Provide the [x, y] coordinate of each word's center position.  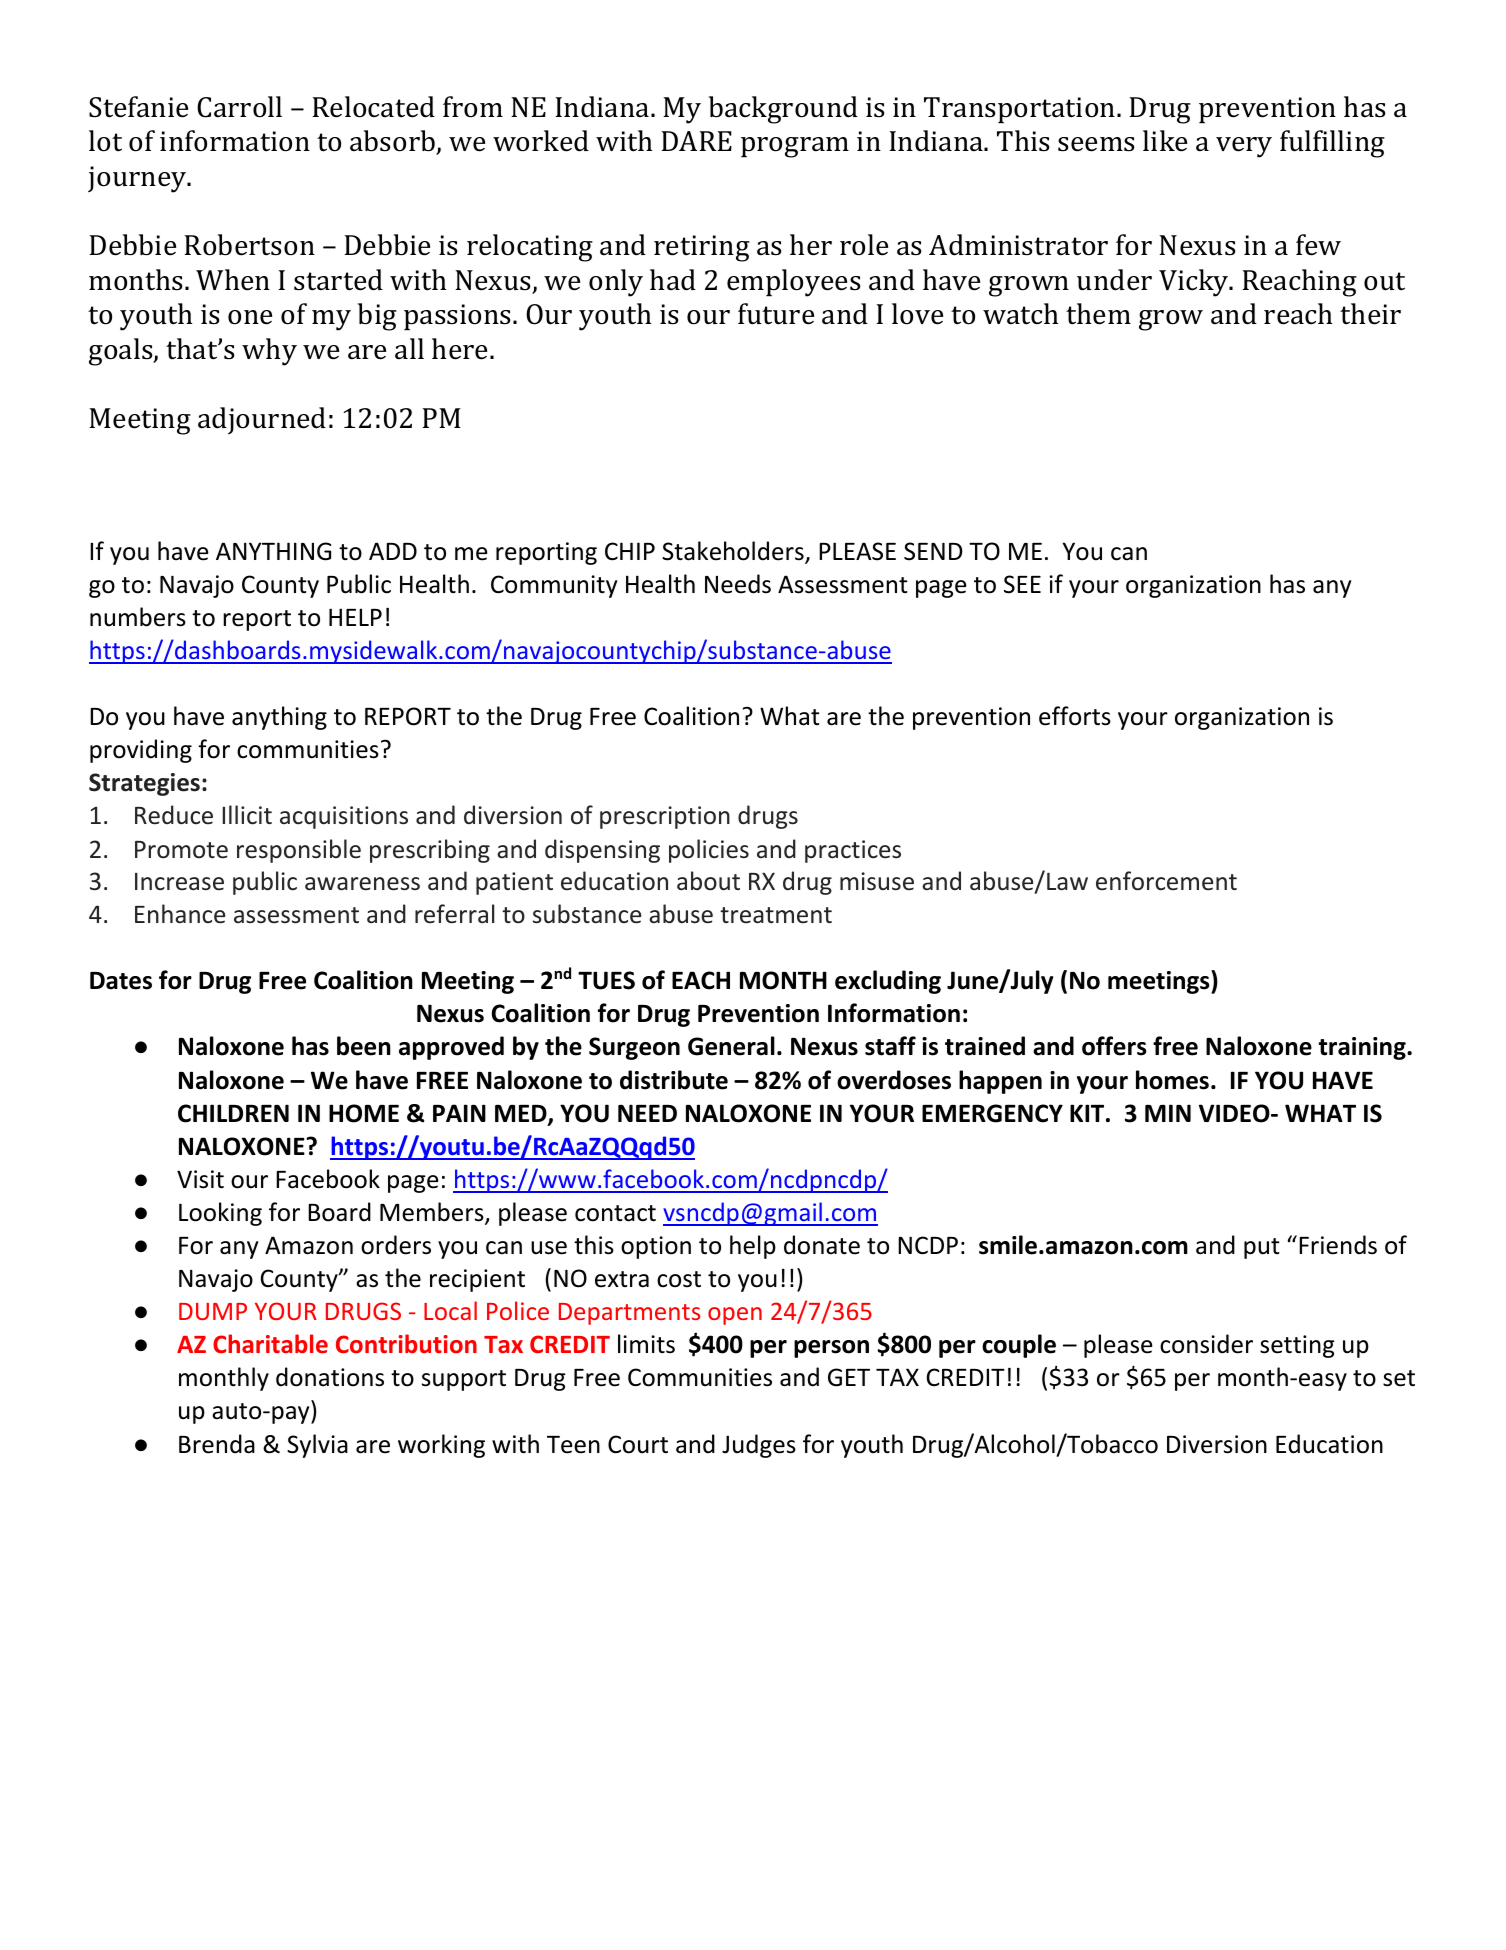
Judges [759, 1446]
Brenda [217, 1444]
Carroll [239, 107]
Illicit [247, 815]
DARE [696, 141]
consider [1206, 1344]
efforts [1075, 716]
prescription [665, 817]
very [1244, 147]
